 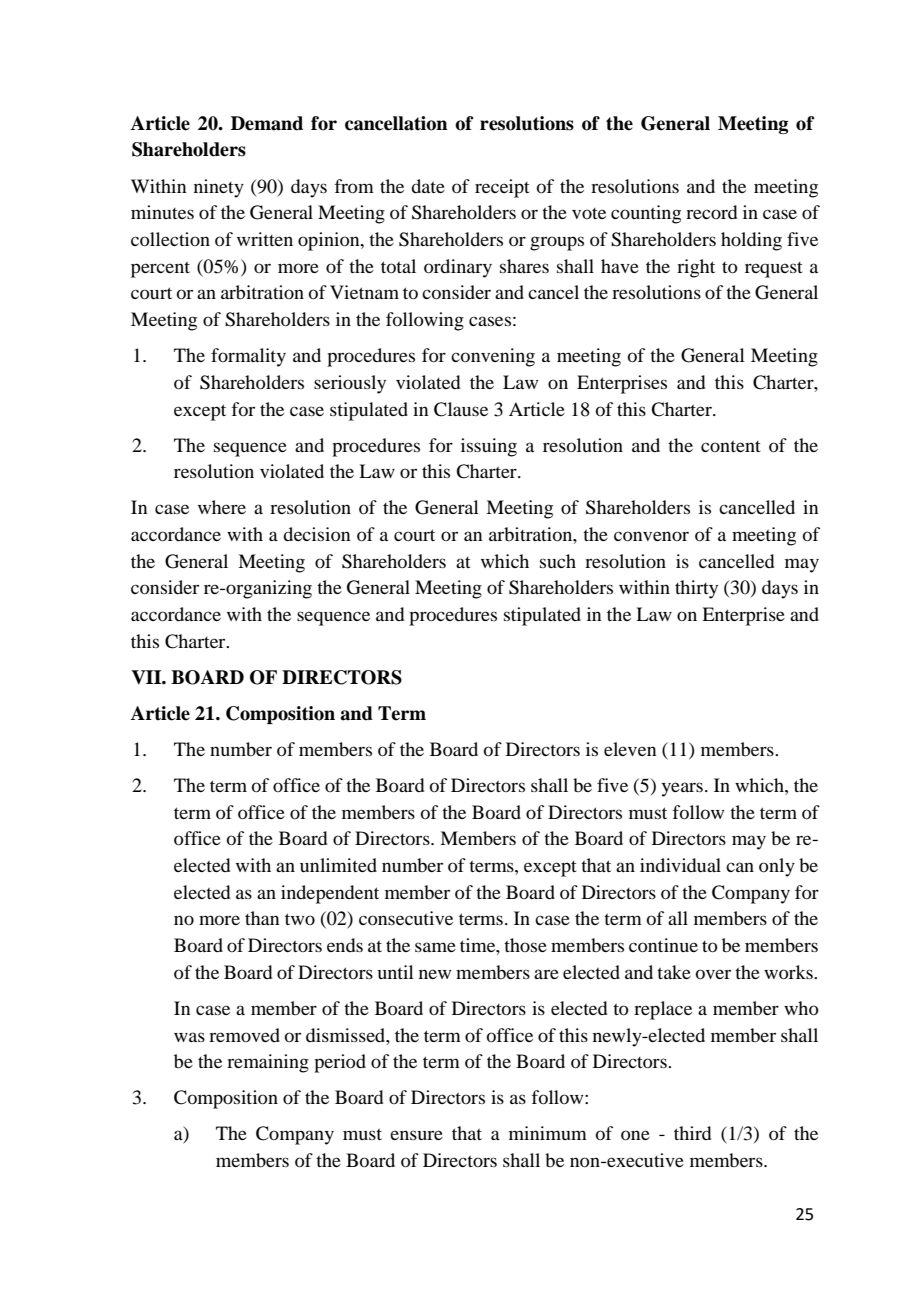 I want to click on receipt, so click(x=502, y=188).
